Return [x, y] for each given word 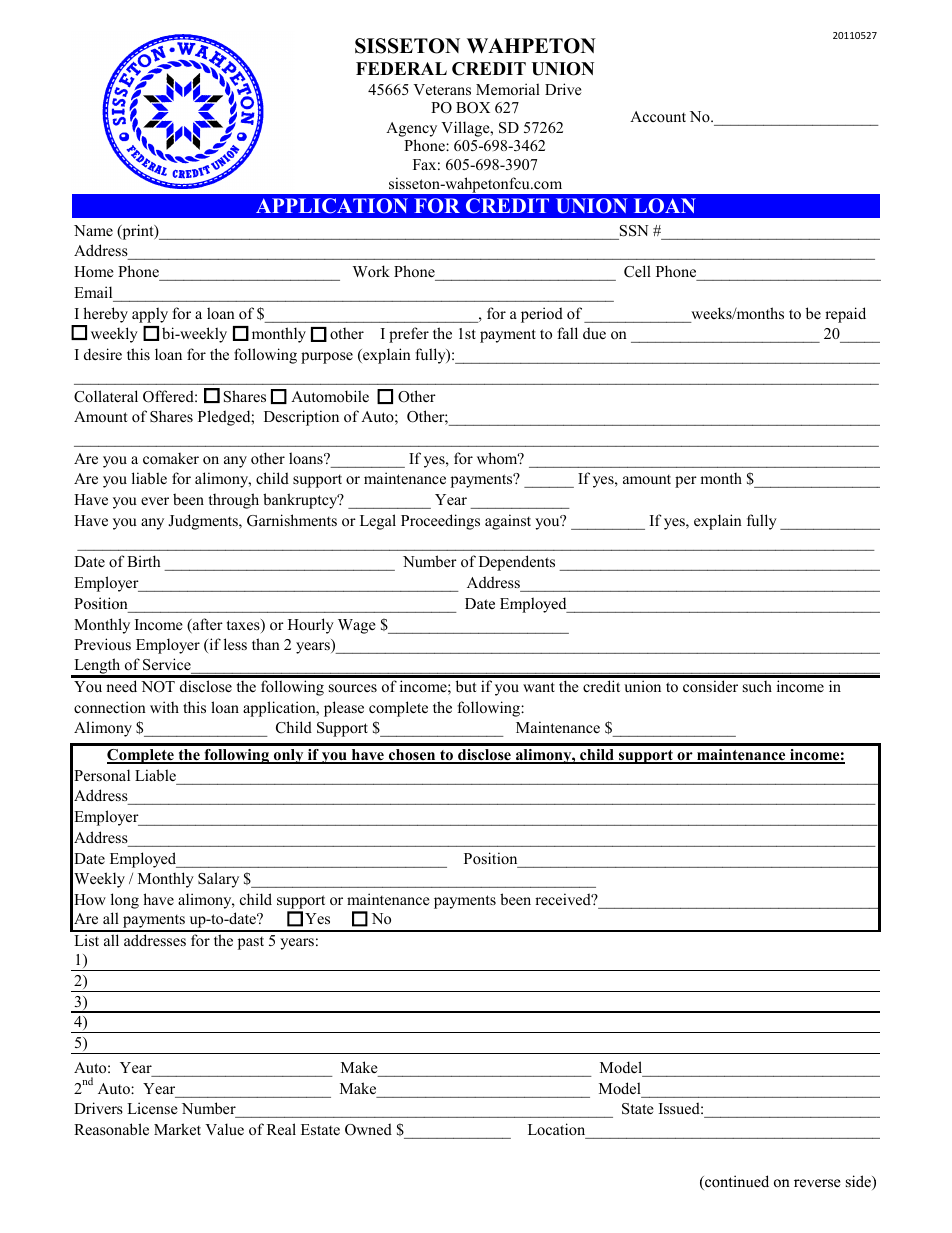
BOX [473, 108]
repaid [845, 315]
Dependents [517, 563]
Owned [368, 1129]
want [539, 687]
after [207, 625]
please [344, 709]
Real [281, 1129]
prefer [409, 335]
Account [658, 116]
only [289, 756]
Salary [218, 880]
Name [93, 230]
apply [150, 315]
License [152, 1108]
